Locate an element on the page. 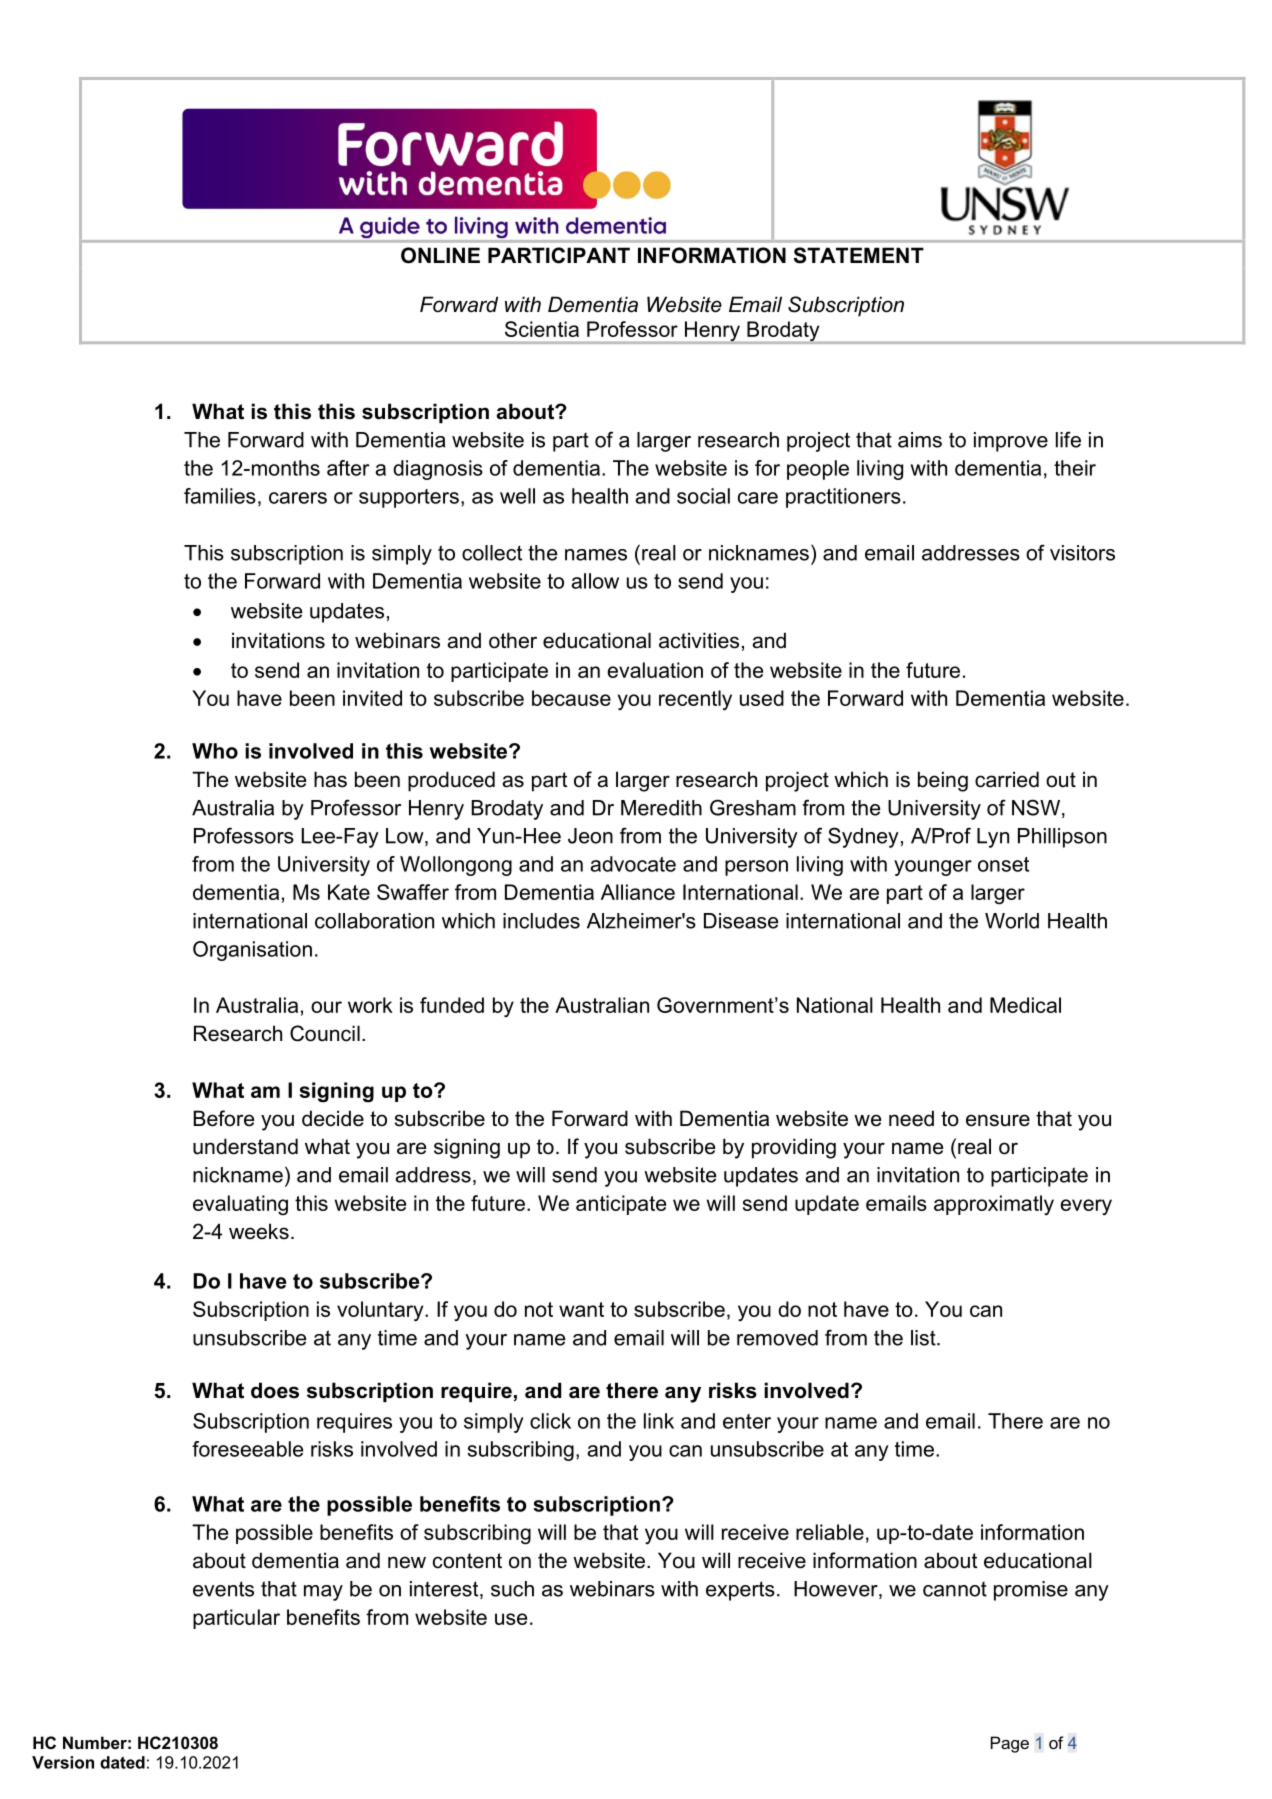  does is located at coordinates (275, 1390).
